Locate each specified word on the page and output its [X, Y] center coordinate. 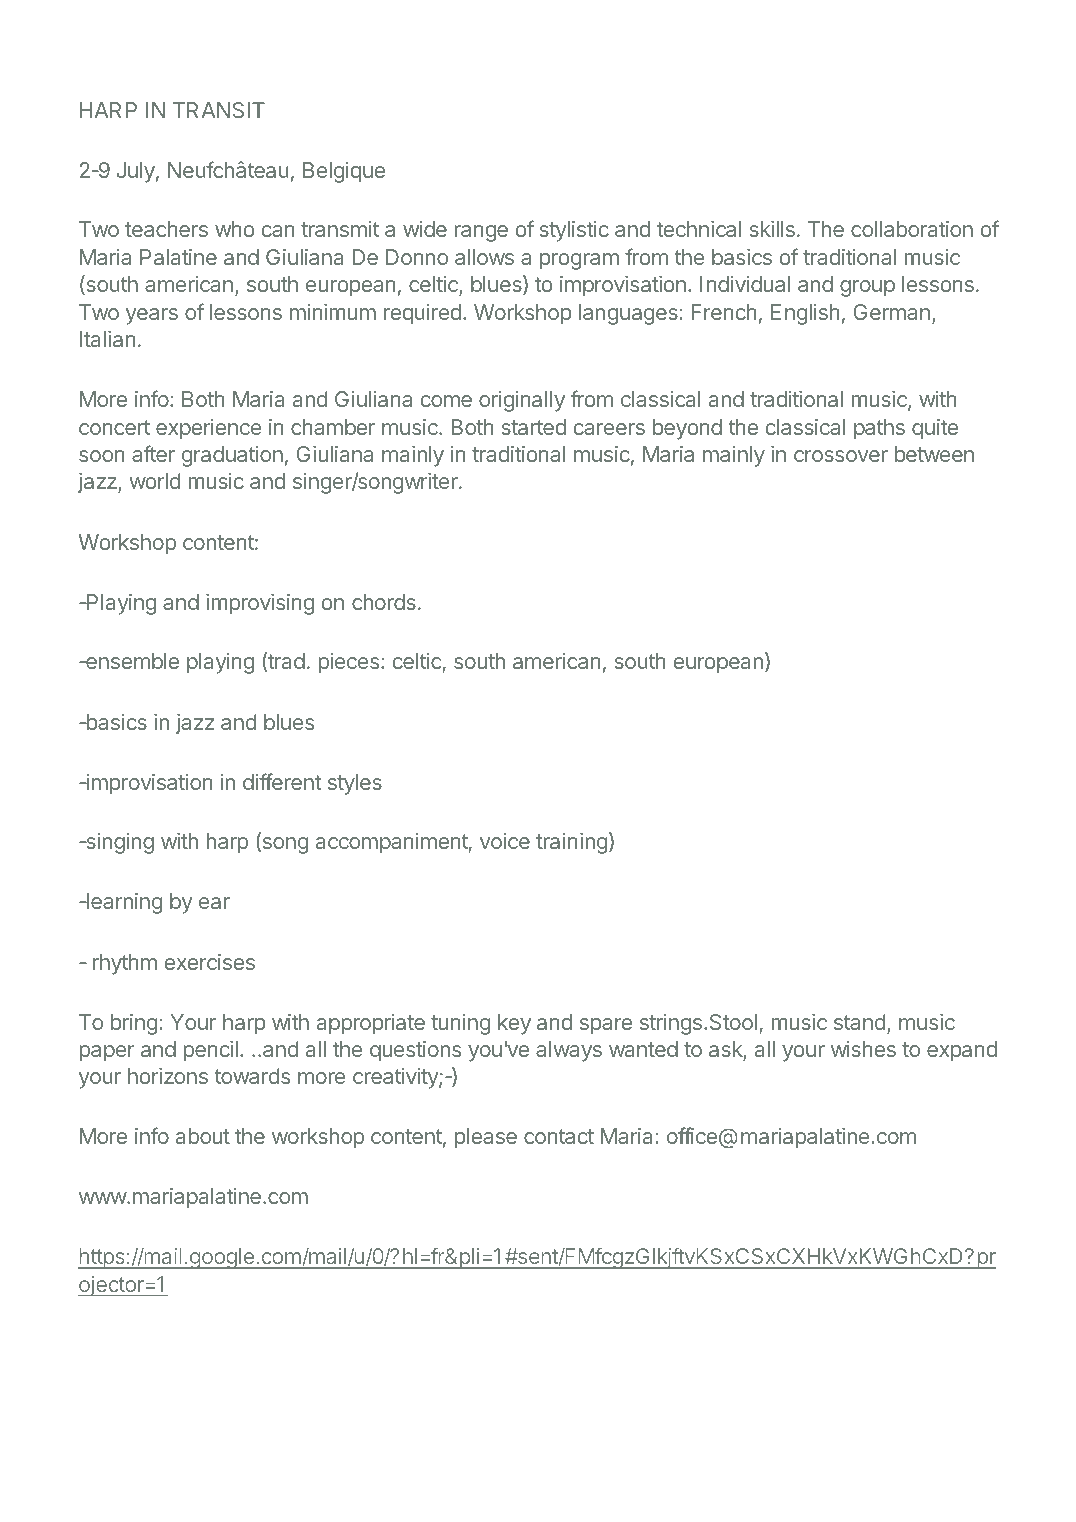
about [203, 1136]
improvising [260, 604]
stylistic [574, 231]
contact [559, 1136]
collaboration [912, 229]
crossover [841, 456]
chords [384, 602]
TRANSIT [219, 110]
